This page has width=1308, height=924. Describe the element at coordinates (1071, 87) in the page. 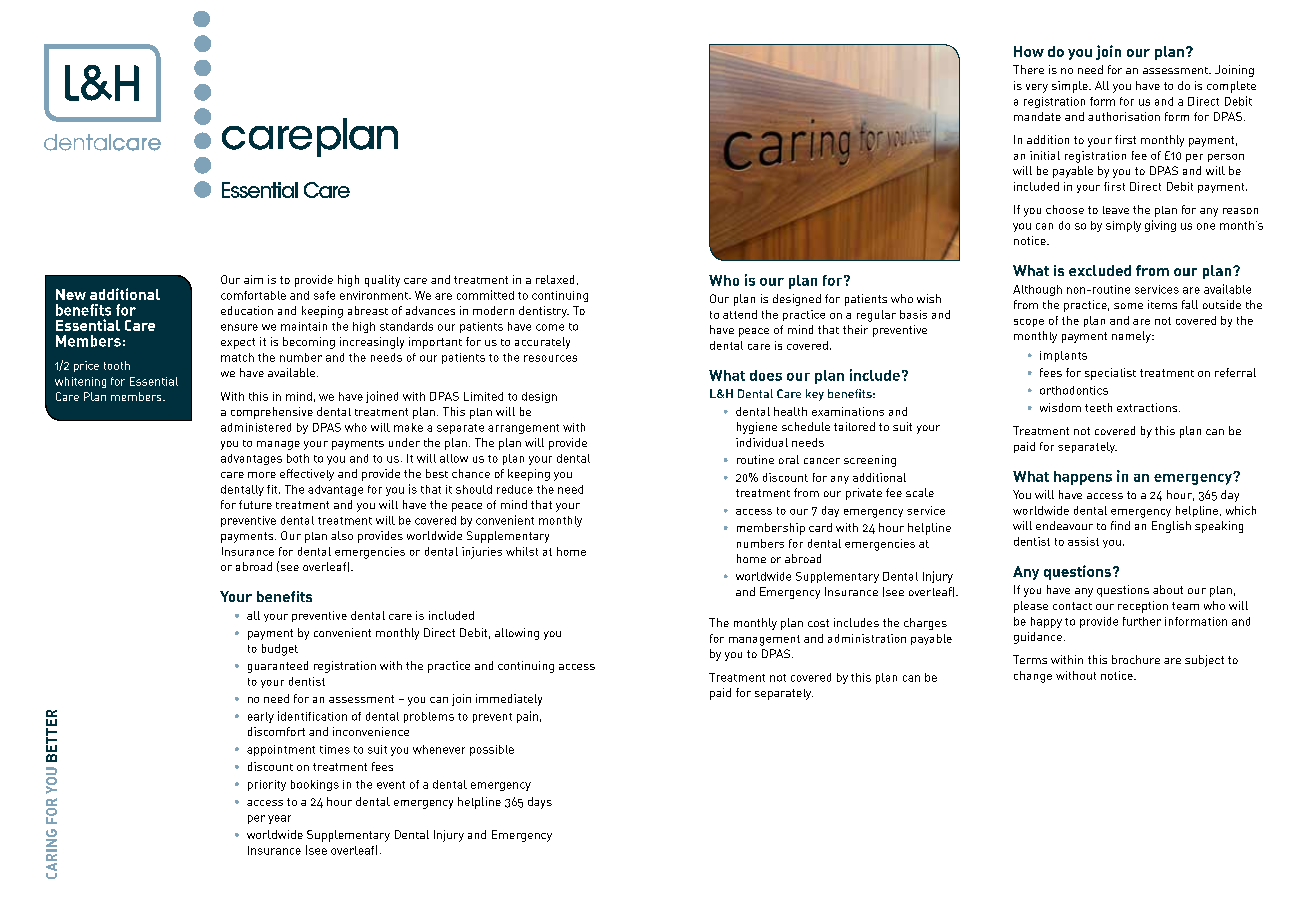

I see `simple` at that location.
